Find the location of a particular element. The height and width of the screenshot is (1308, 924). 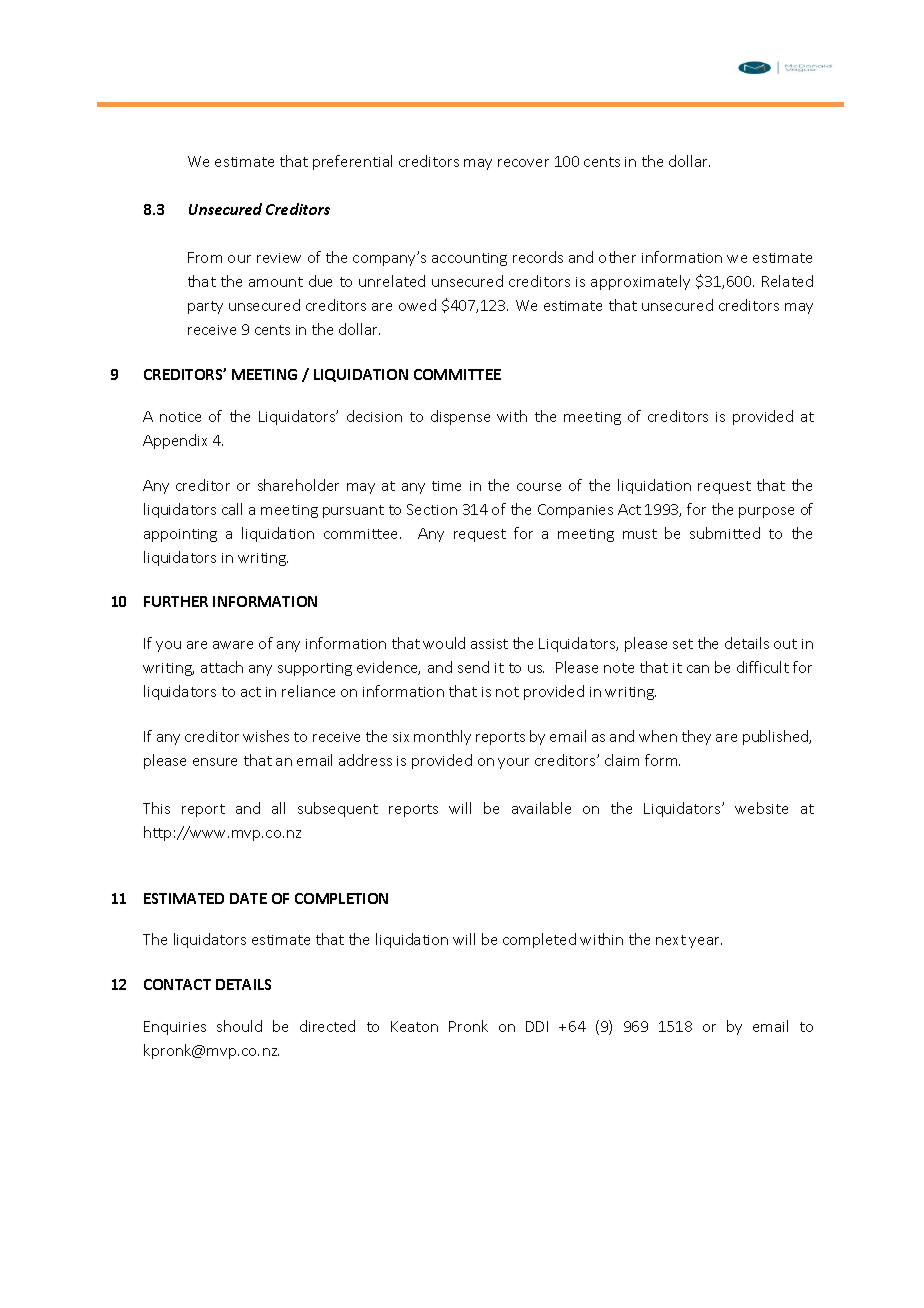

time is located at coordinates (446, 486).
